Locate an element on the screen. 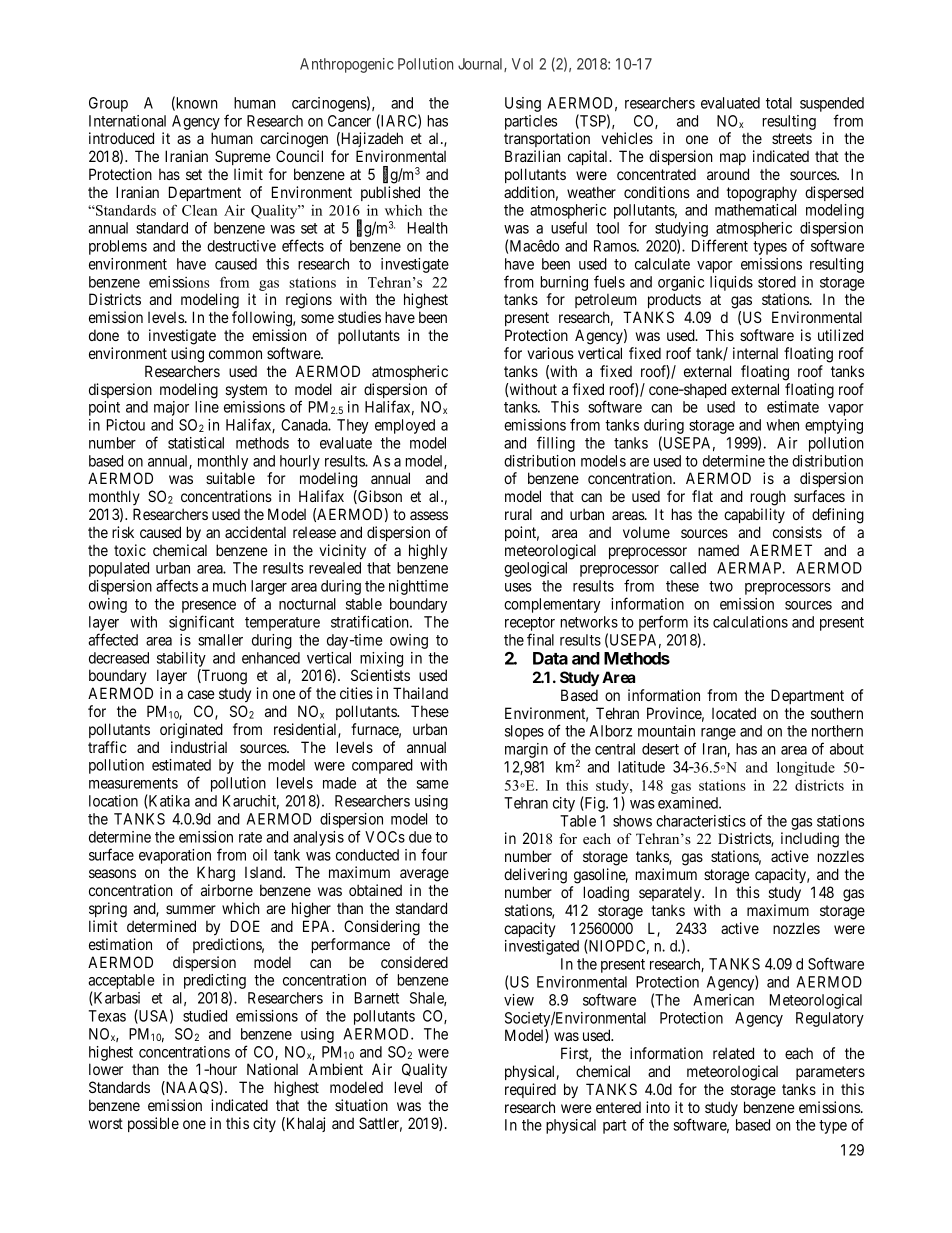 The image size is (952, 1233). affects is located at coordinates (177, 585).
